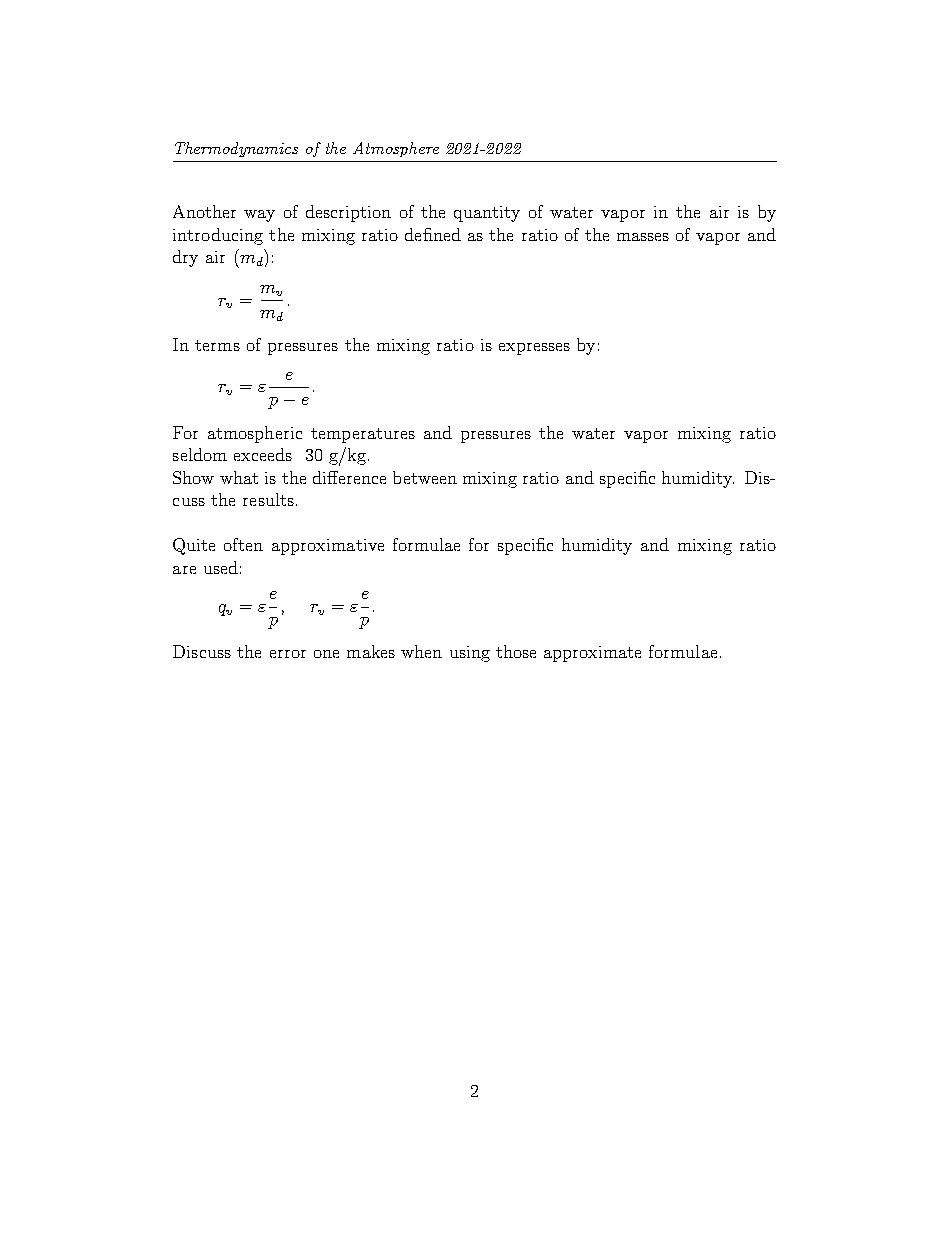 This image has height=1233, width=952. What do you see at coordinates (487, 214) in the image?
I see `quantity` at bounding box center [487, 214].
